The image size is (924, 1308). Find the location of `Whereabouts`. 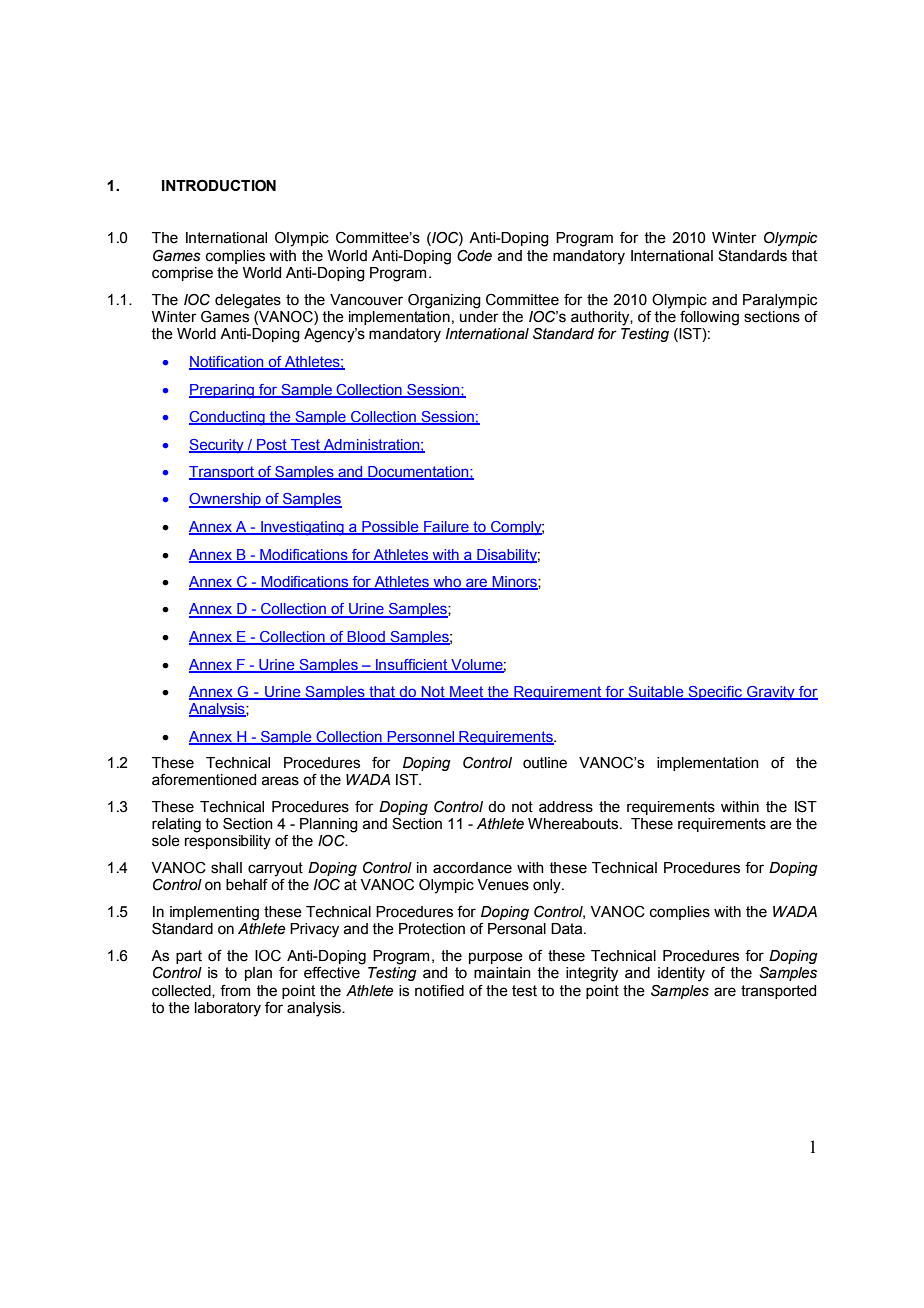

Whereabouts is located at coordinates (574, 824).
